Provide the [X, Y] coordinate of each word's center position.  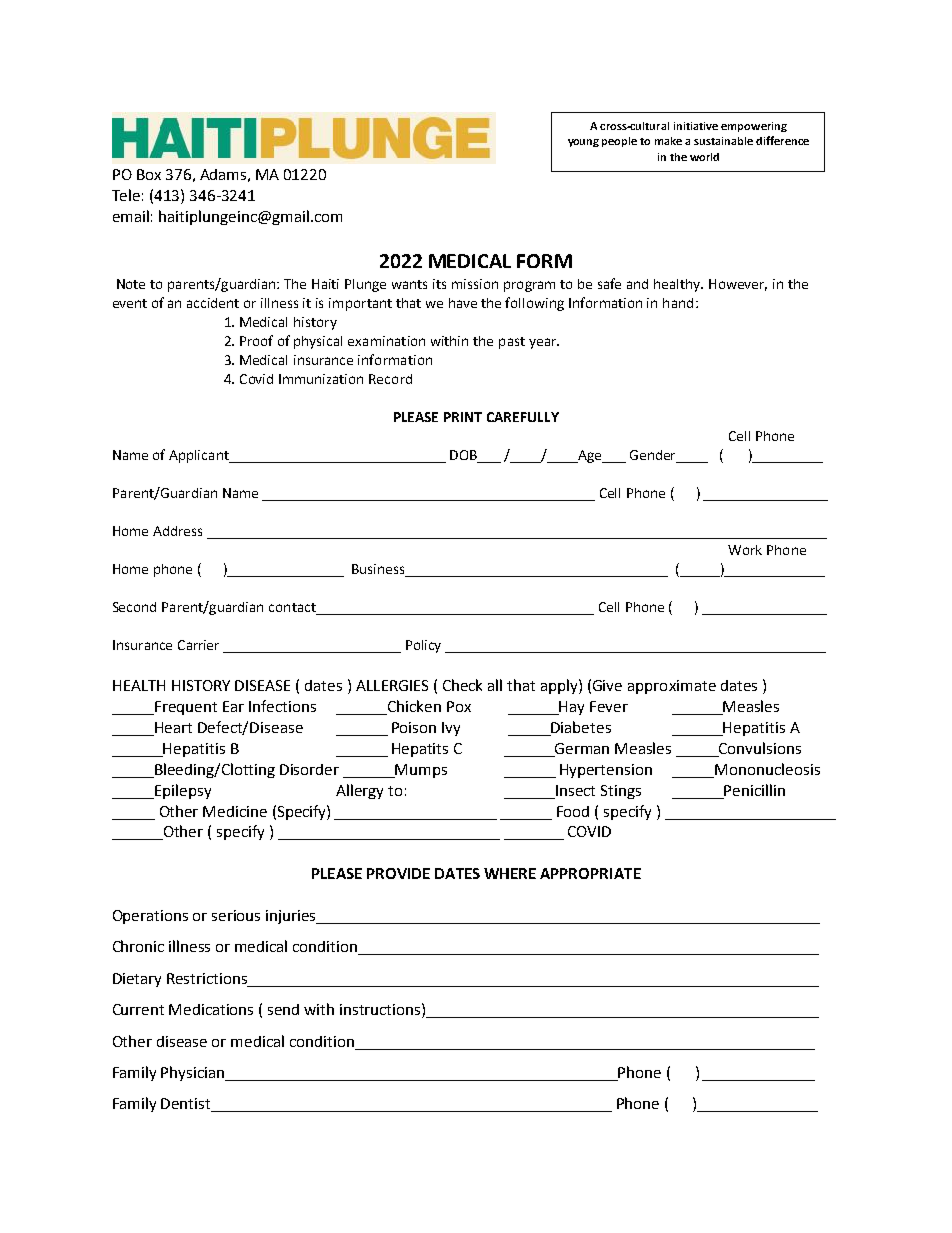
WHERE [510, 873]
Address [177, 531]
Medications [211, 1009]
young [583, 143]
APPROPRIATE [590, 873]
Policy [423, 646]
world [704, 157]
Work [745, 550]
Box [149, 174]
